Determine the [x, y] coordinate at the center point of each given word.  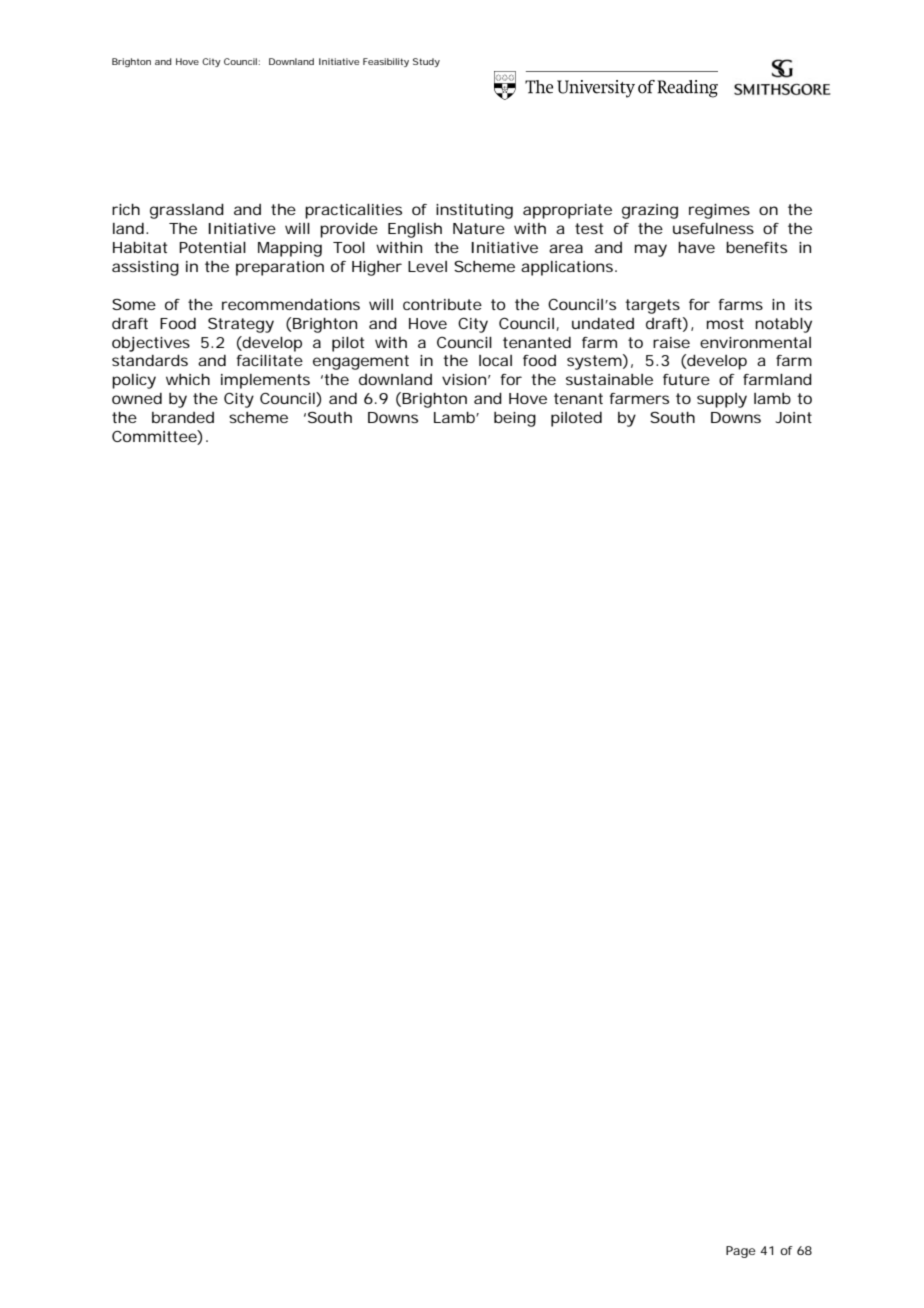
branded [183, 417]
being [515, 419]
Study [426, 62]
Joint [793, 417]
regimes [719, 211]
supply [722, 400]
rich [126, 209]
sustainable [609, 379]
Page [741, 1252]
